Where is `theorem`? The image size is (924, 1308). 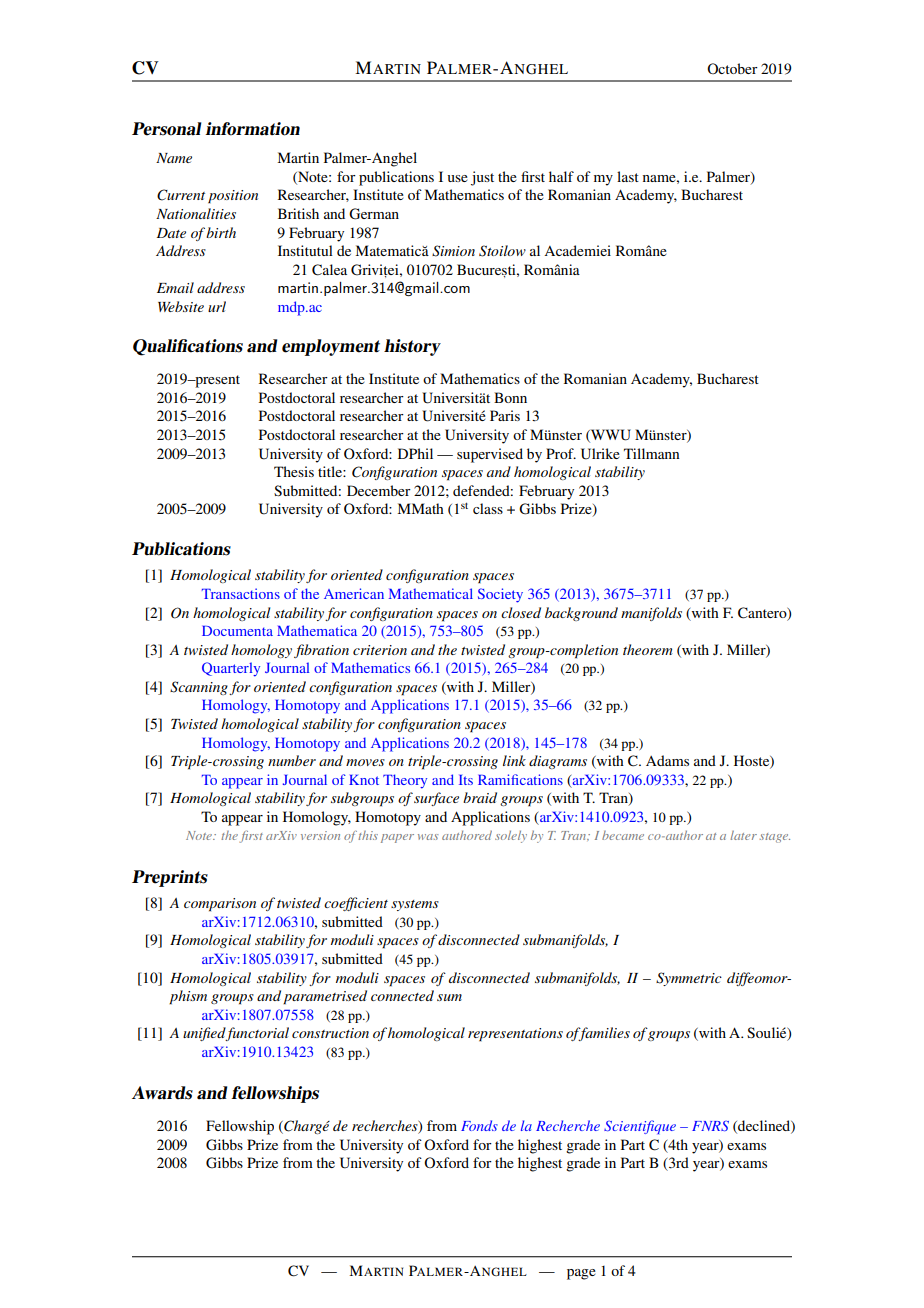
theorem is located at coordinates (648, 649).
